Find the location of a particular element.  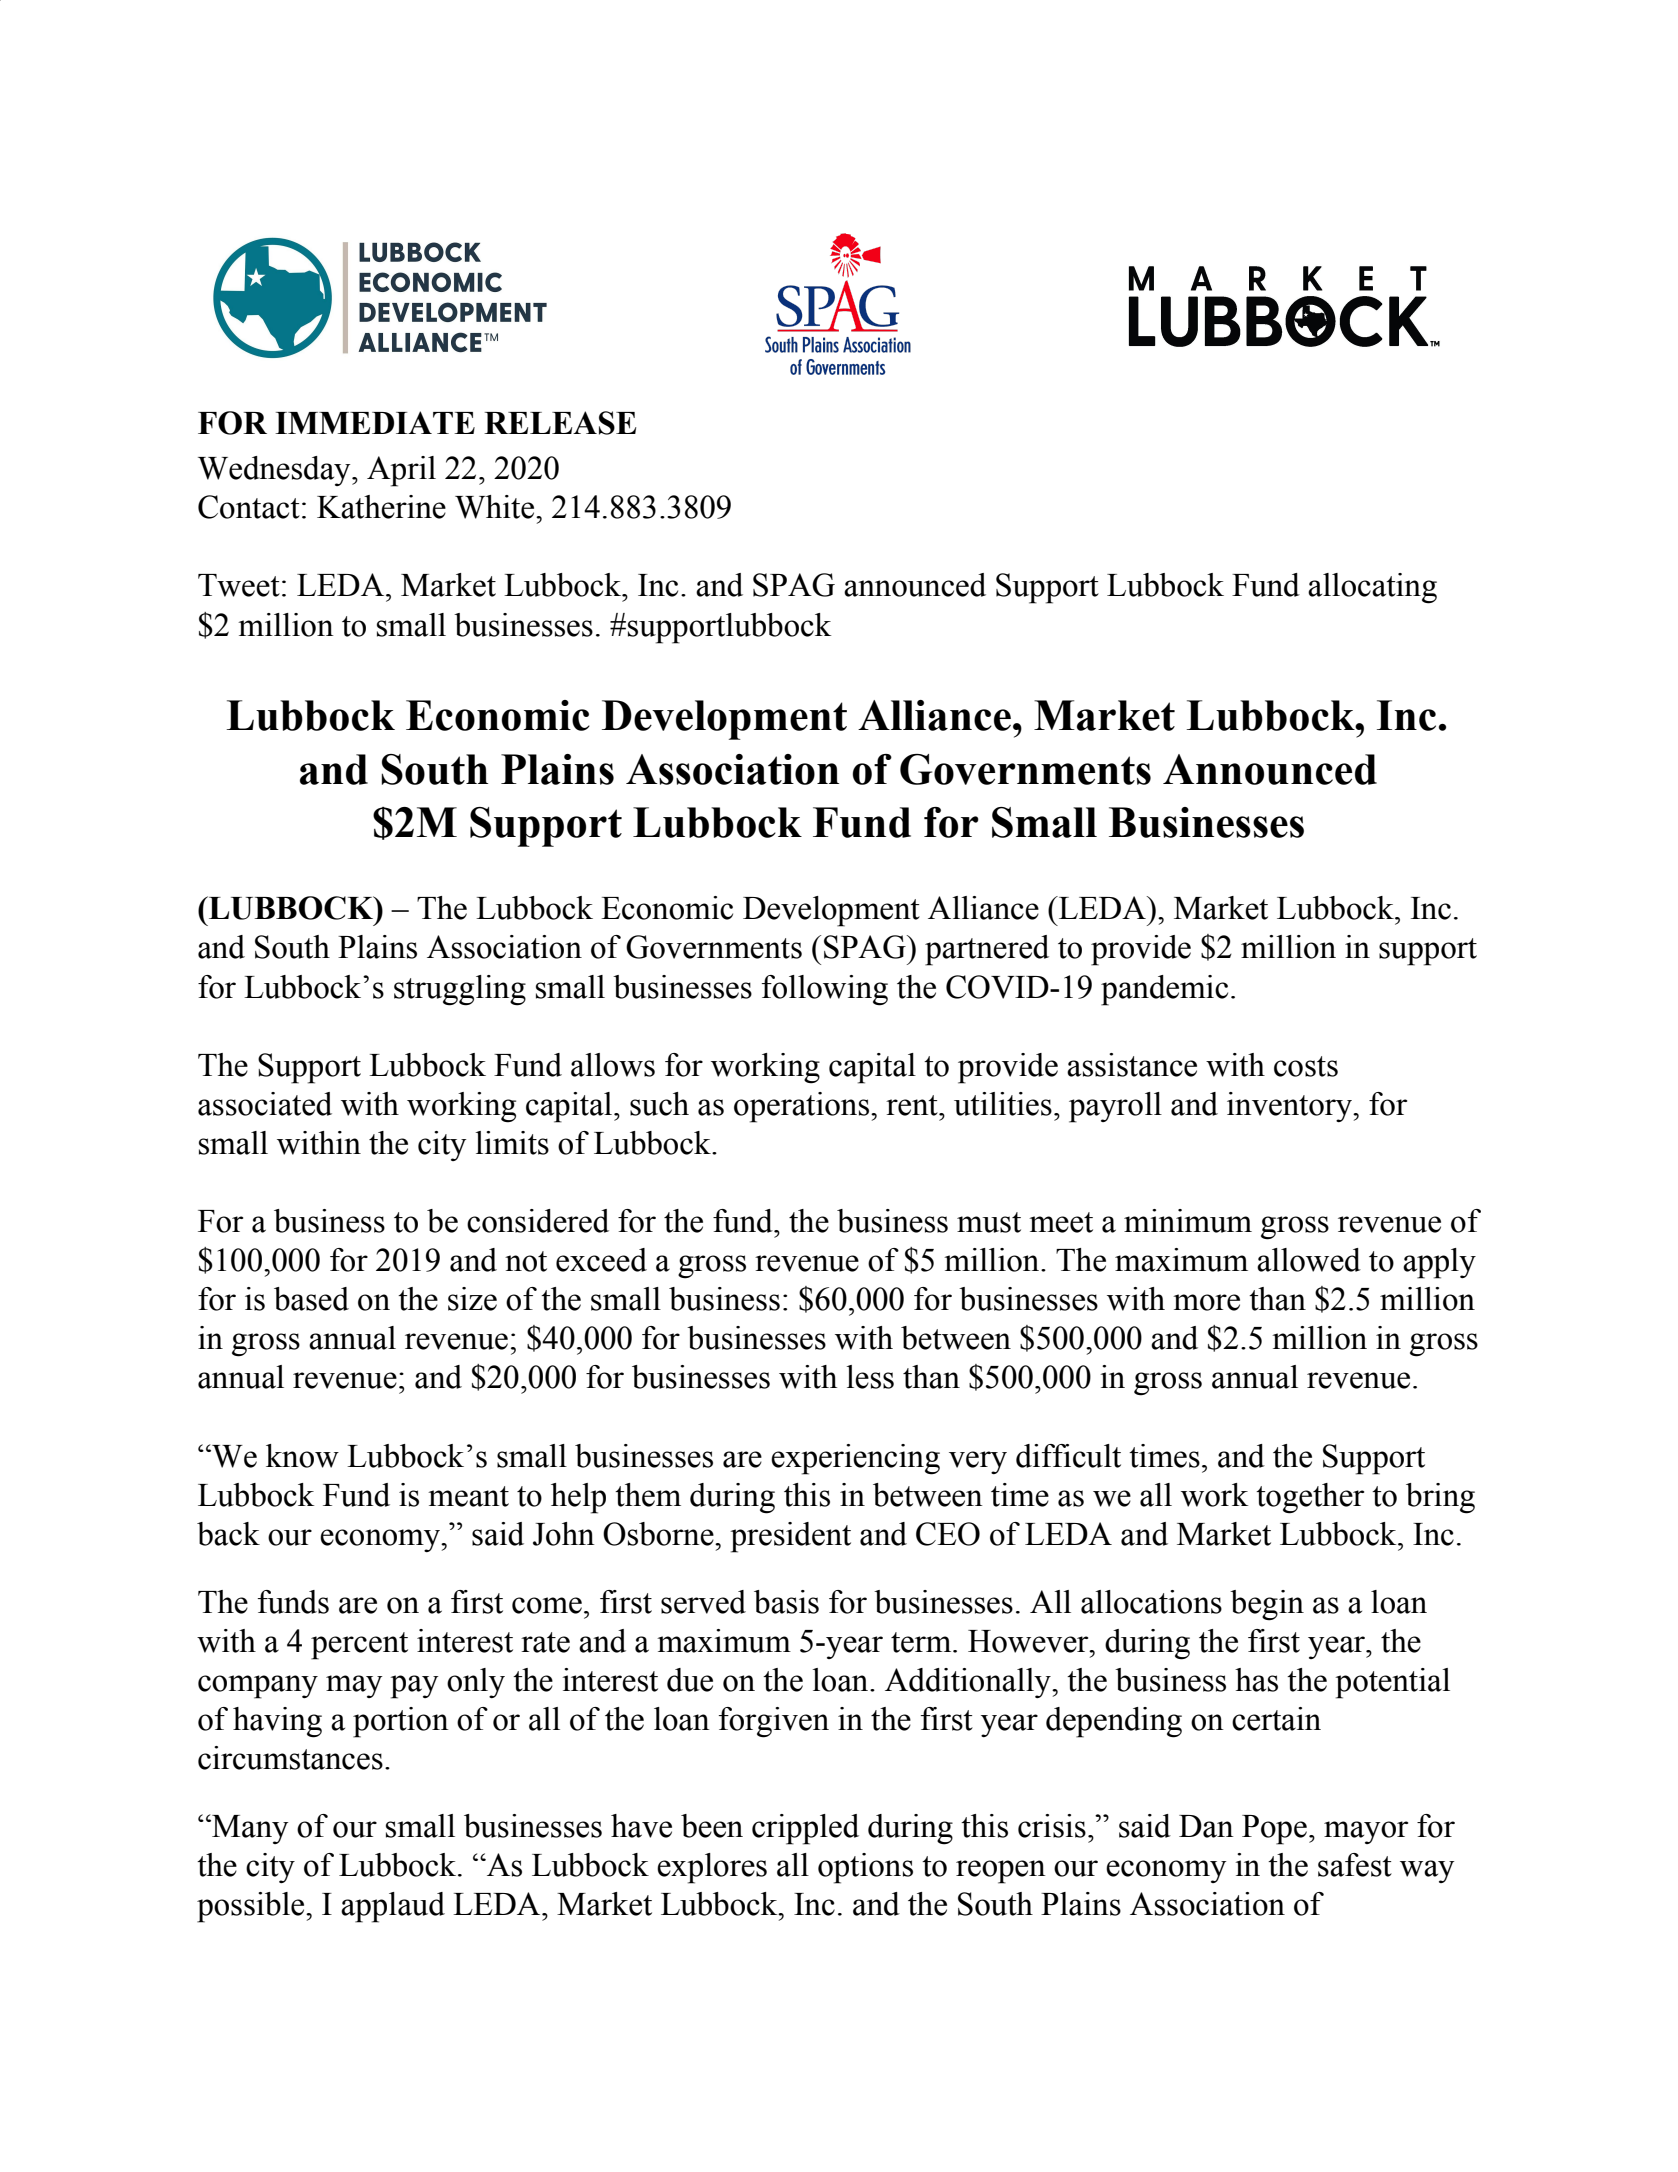

options is located at coordinates (865, 1868).
